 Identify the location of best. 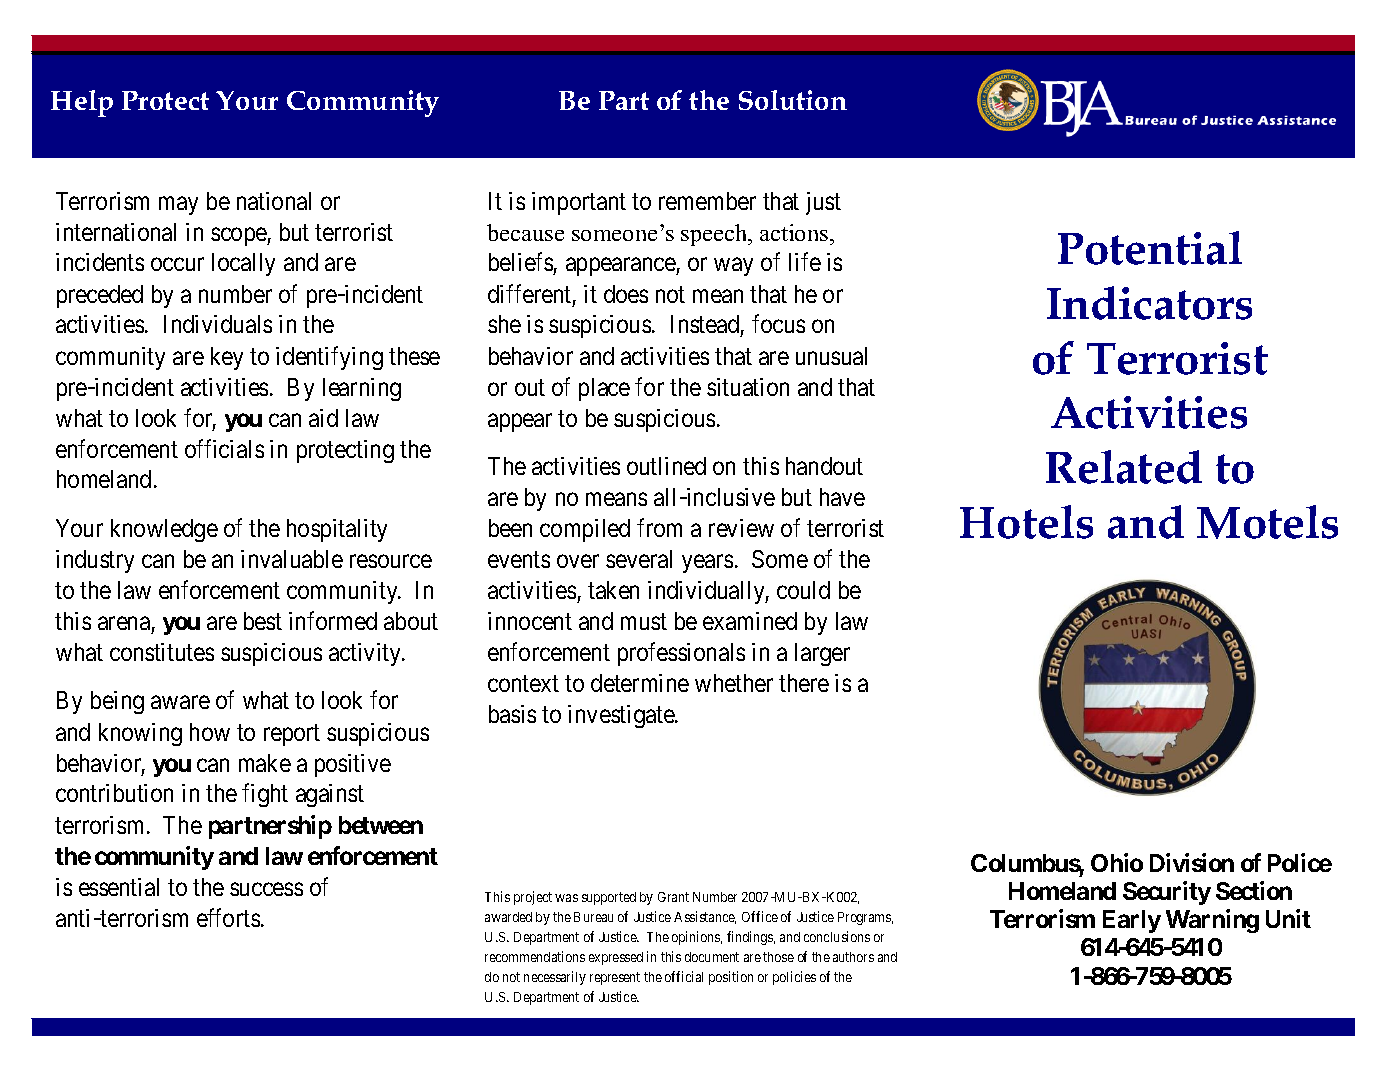
(263, 621).
